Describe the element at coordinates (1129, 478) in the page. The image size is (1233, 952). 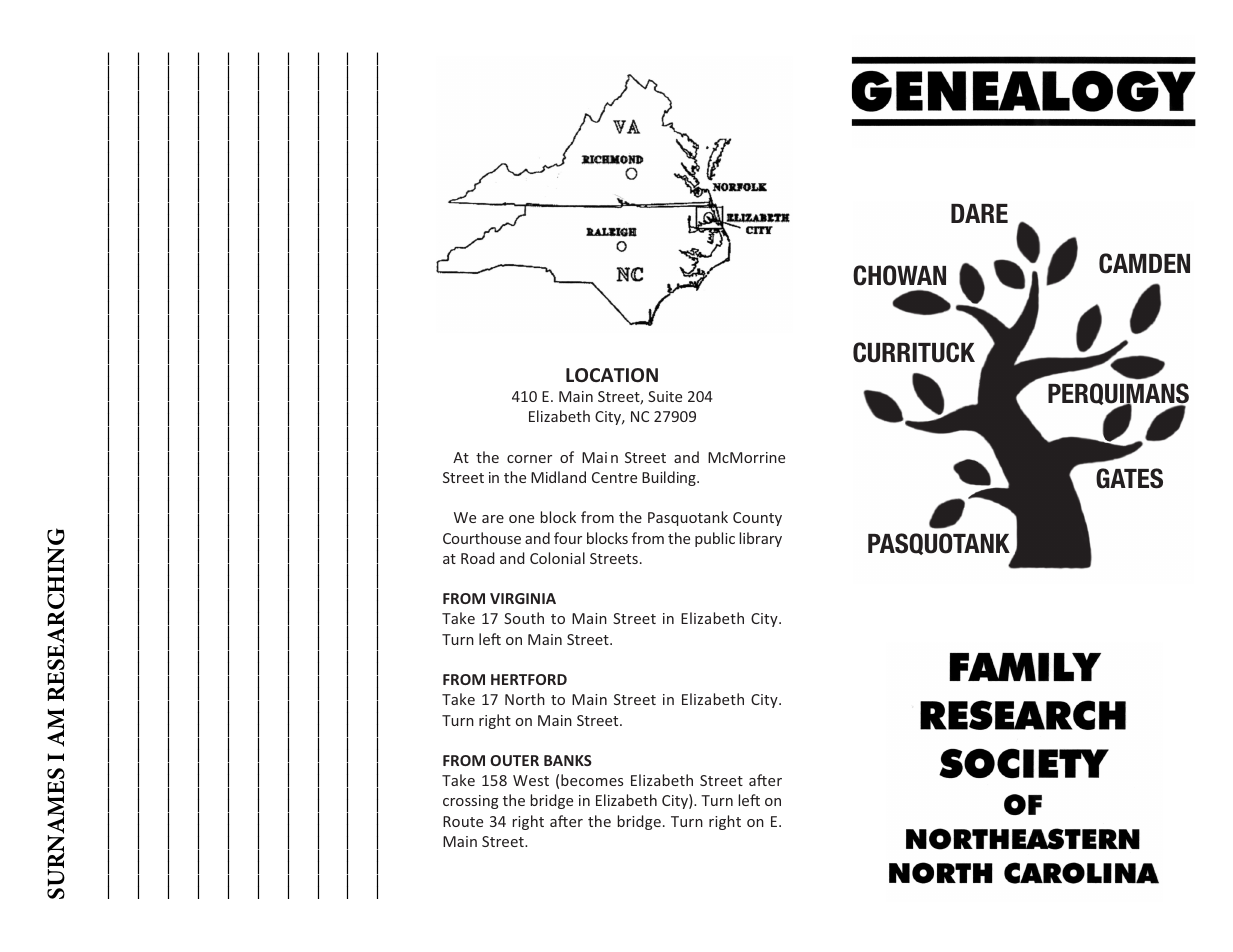
I see `GATES` at that location.
